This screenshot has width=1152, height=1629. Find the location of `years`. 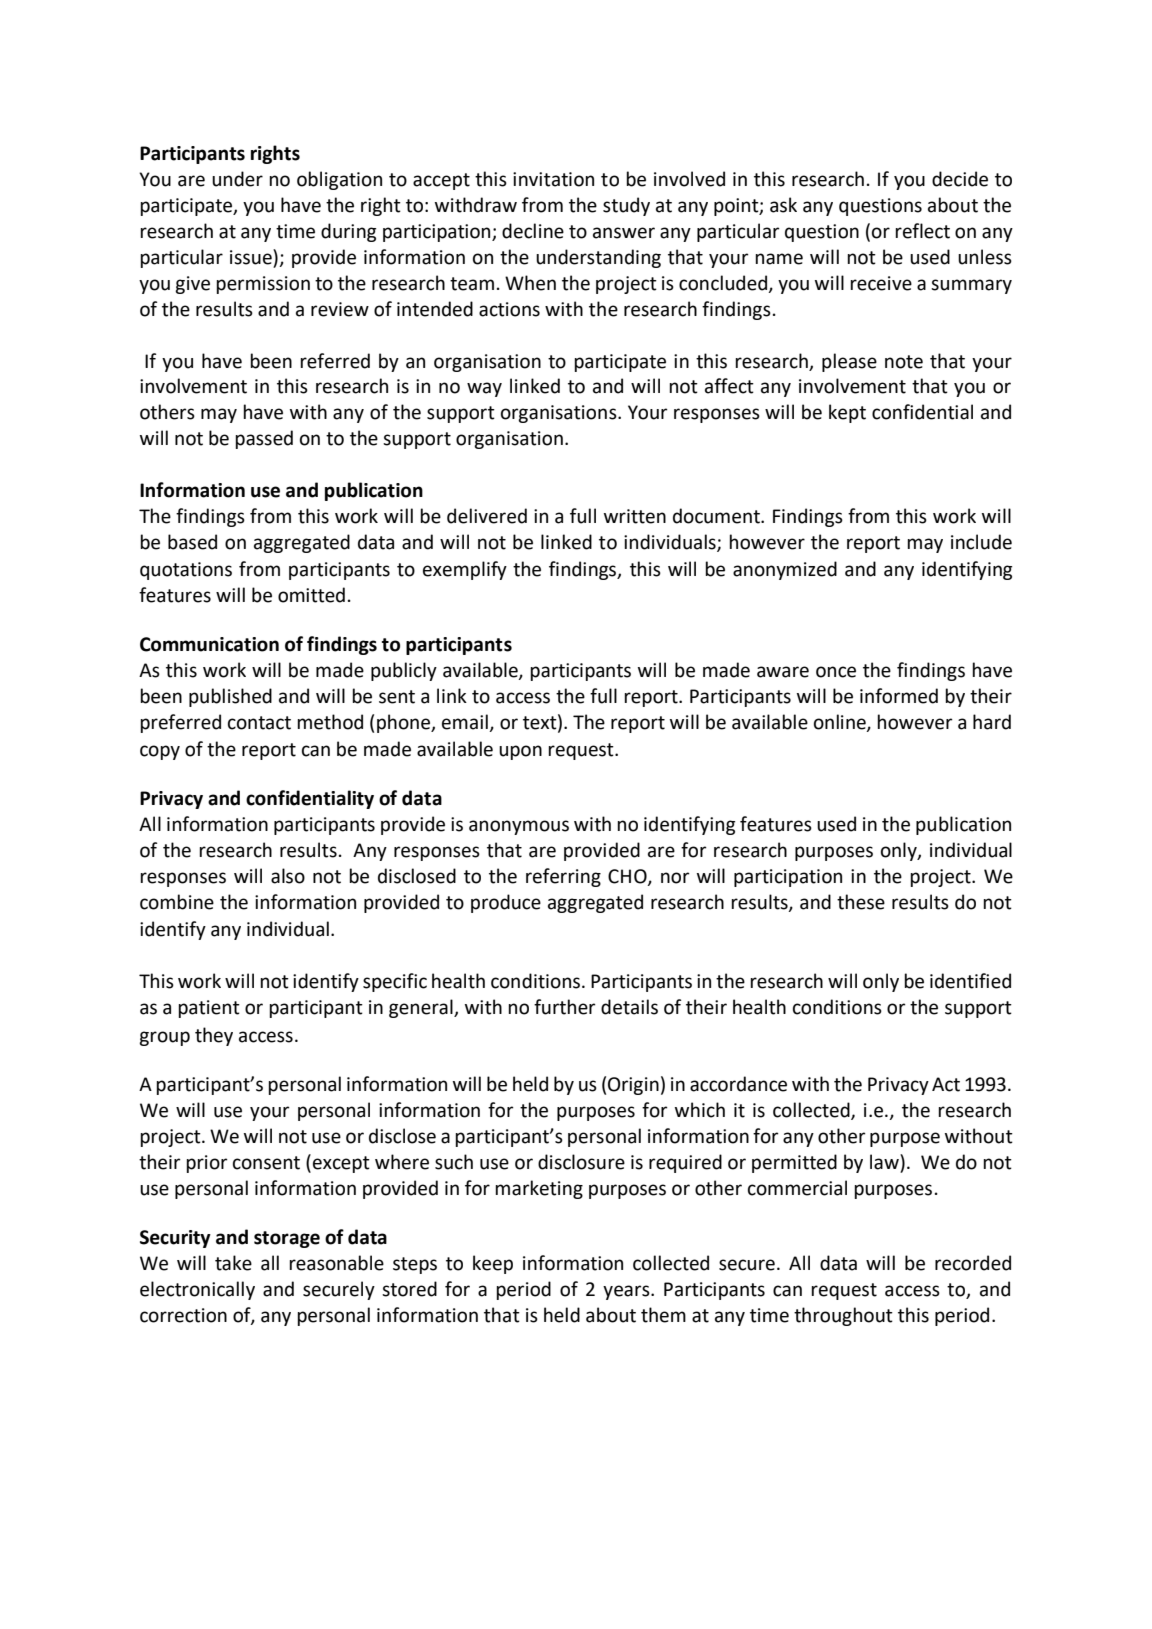

years is located at coordinates (627, 1292).
